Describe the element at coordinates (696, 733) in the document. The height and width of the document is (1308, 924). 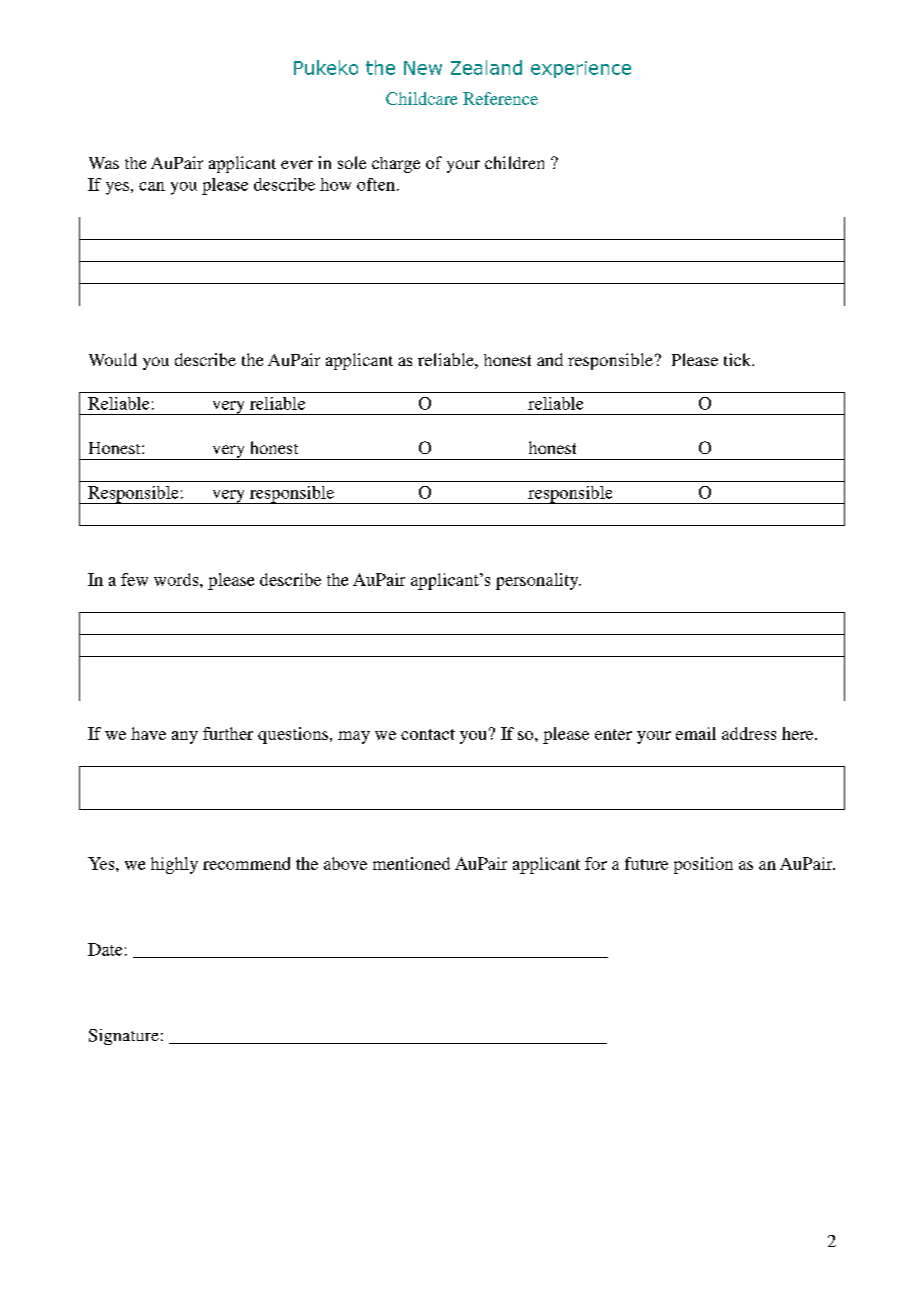
I see `email` at that location.
